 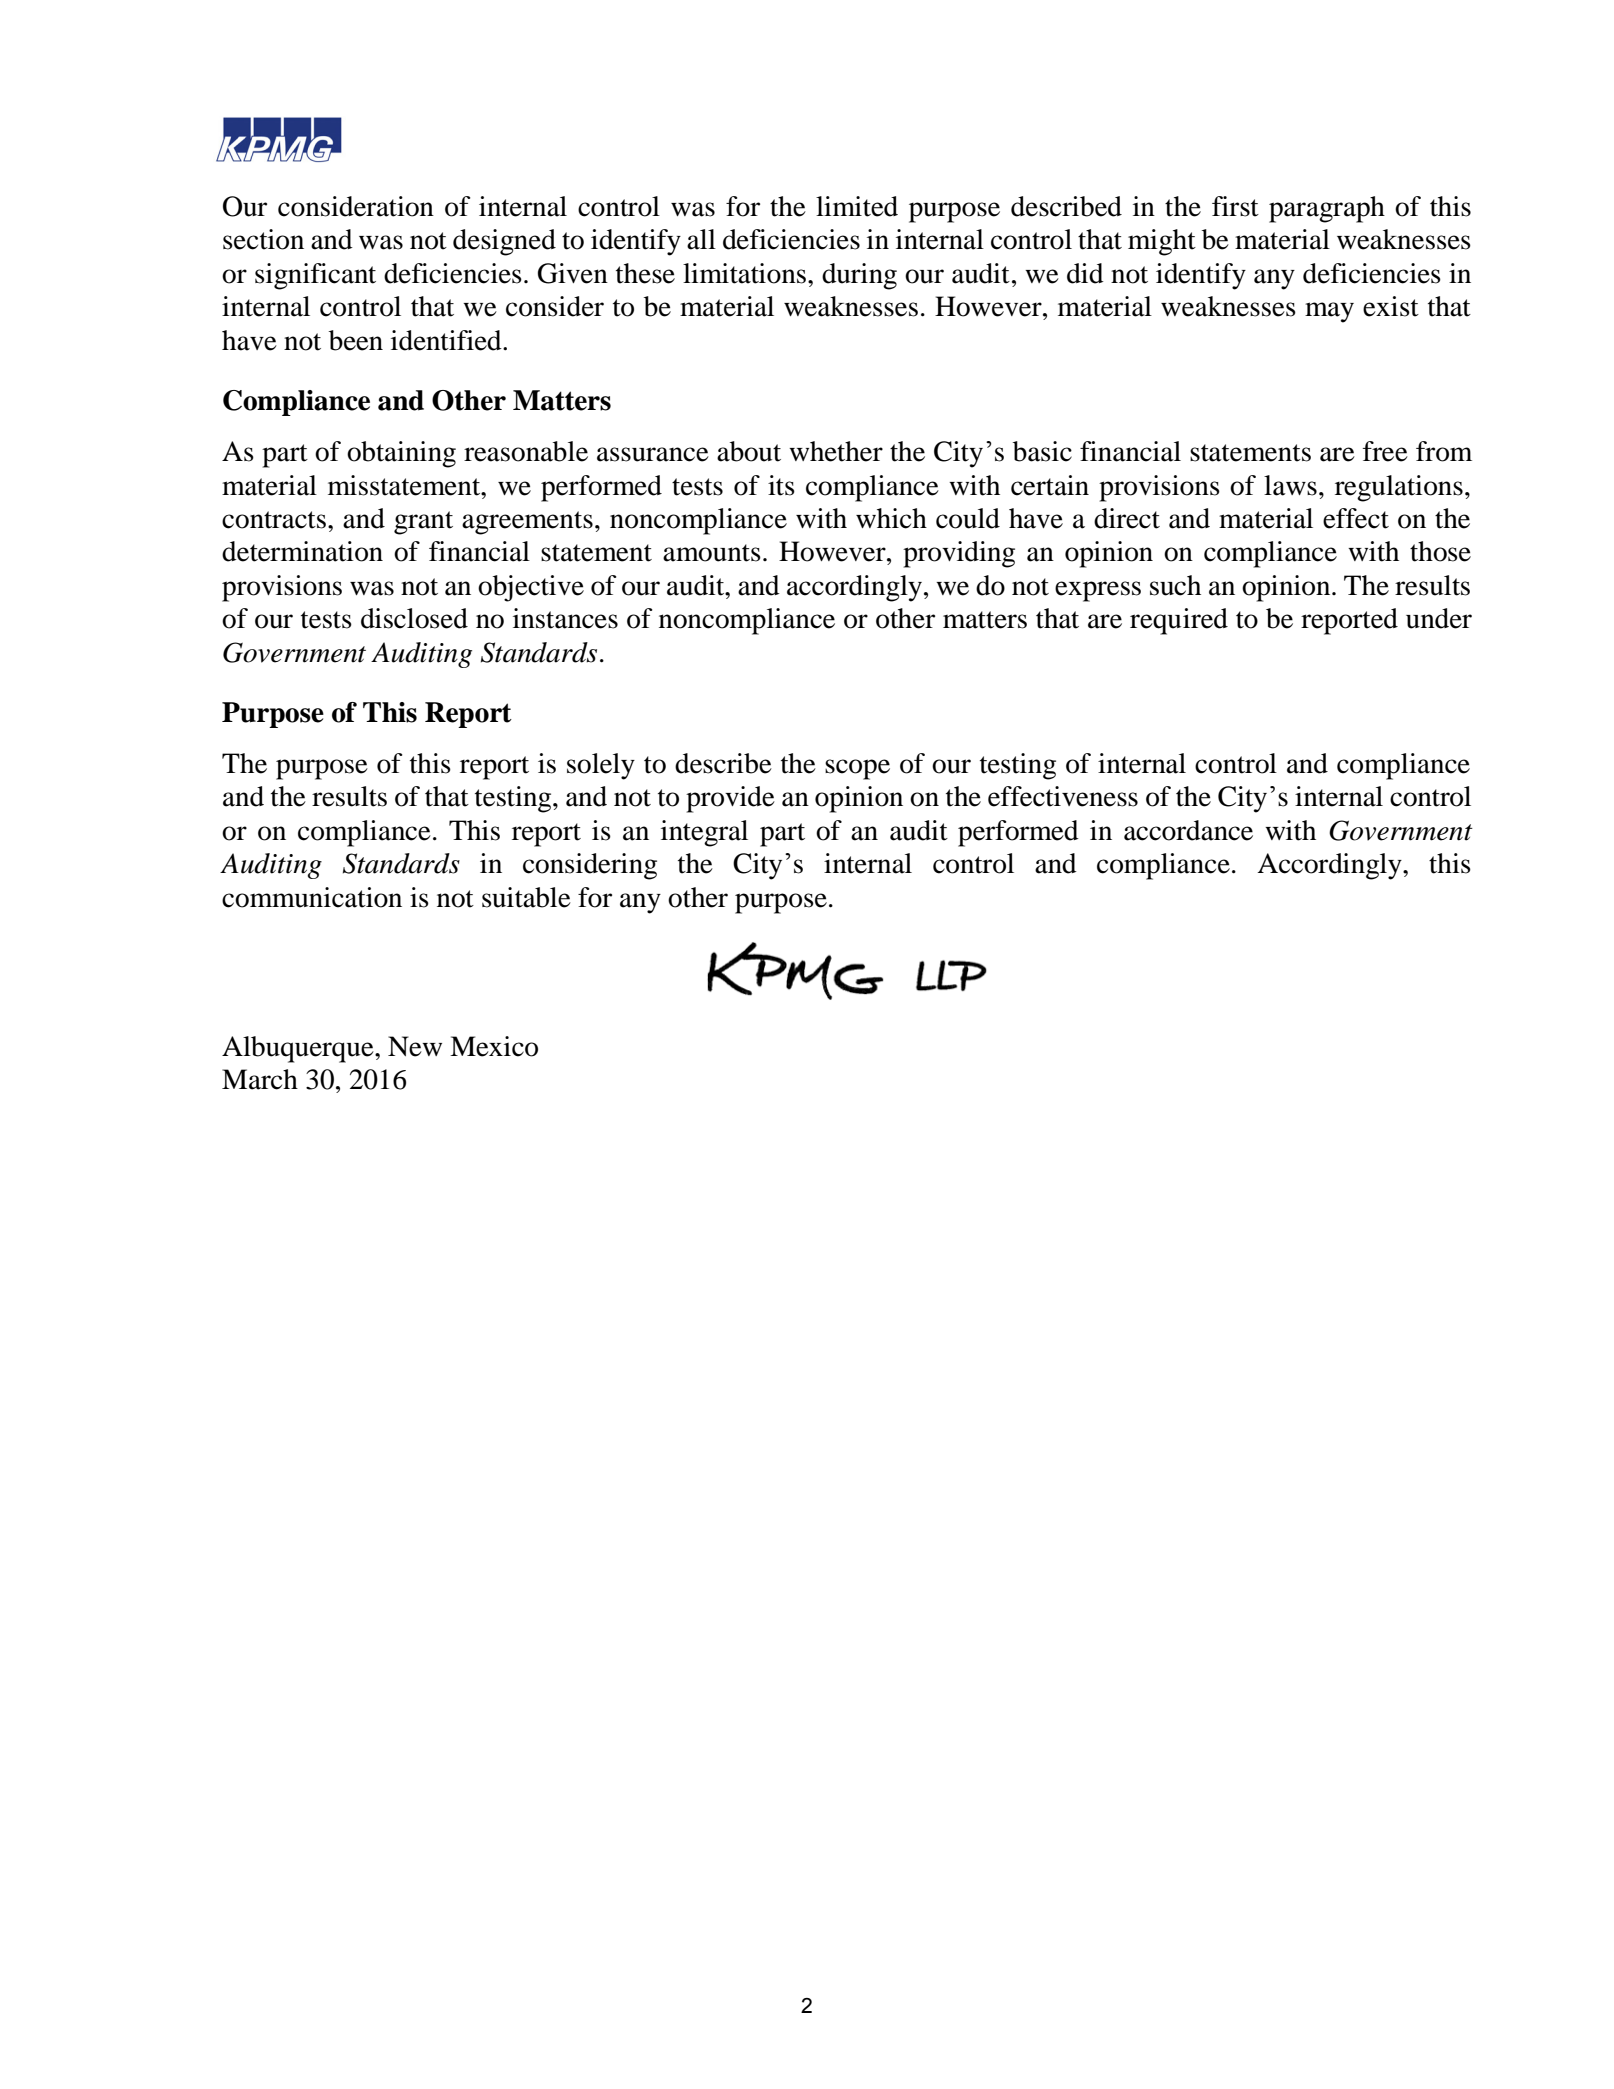 I want to click on Mexico, so click(x=494, y=1046).
